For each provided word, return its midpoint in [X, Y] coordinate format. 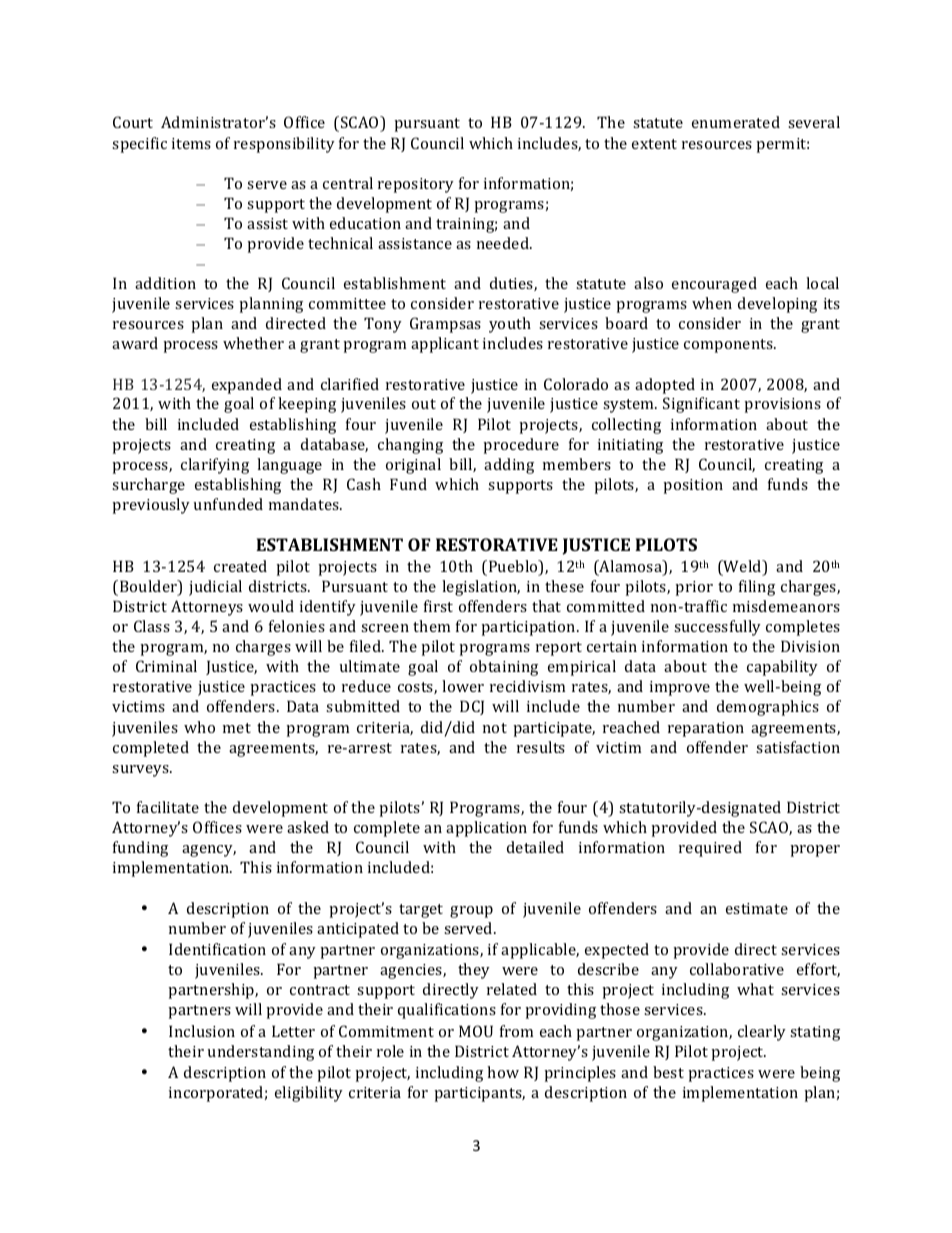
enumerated [736, 122]
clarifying [215, 466]
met [237, 728]
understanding [261, 1053]
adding [509, 466]
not [495, 728]
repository [416, 185]
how [503, 1072]
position [693, 486]
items [191, 143]
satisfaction [798, 747]
